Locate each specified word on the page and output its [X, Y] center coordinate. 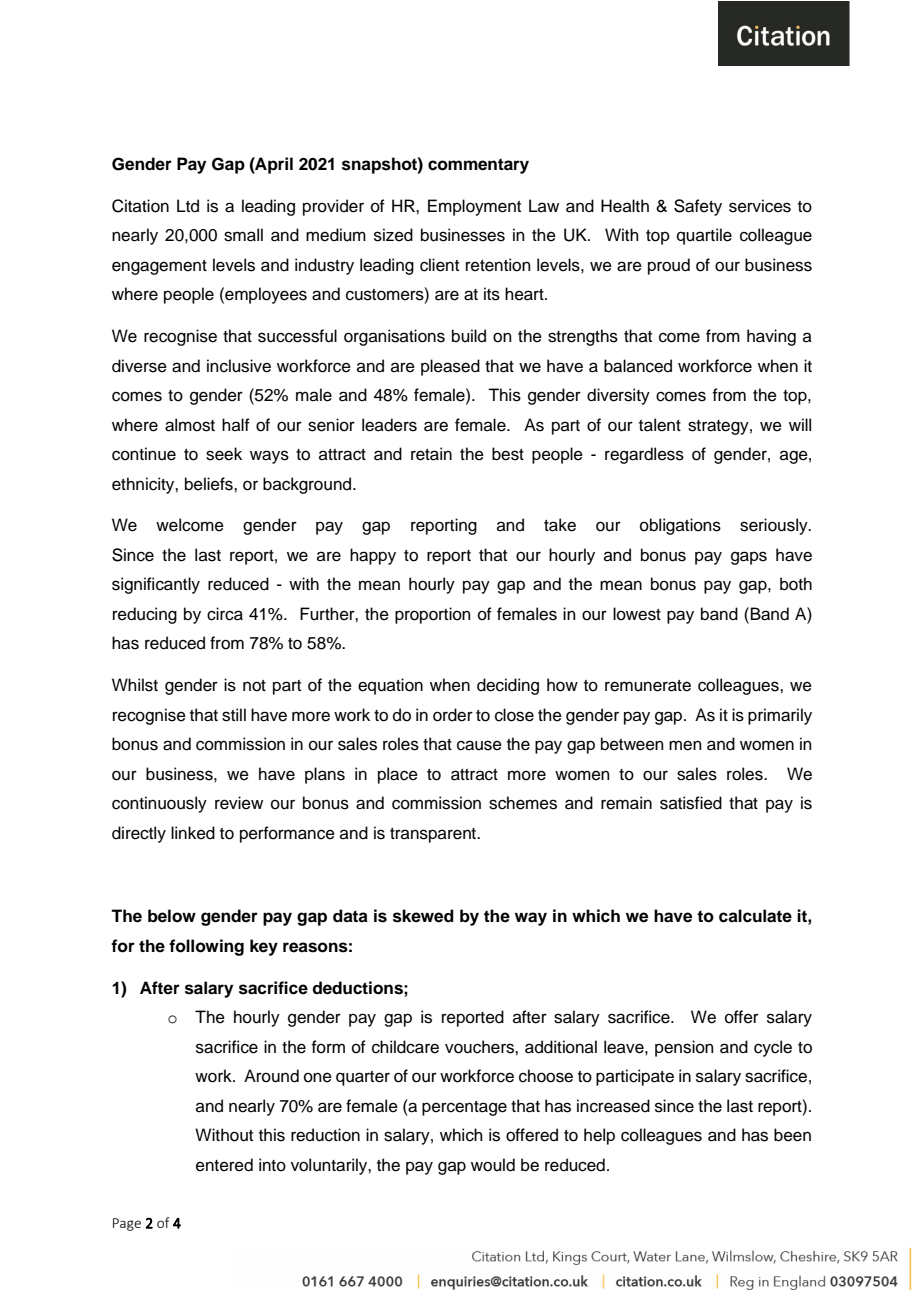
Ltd [188, 206]
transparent [434, 835]
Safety [698, 207]
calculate [755, 916]
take [560, 525]
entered [224, 1165]
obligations [680, 526]
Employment [474, 207]
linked [193, 833]
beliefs [210, 484]
